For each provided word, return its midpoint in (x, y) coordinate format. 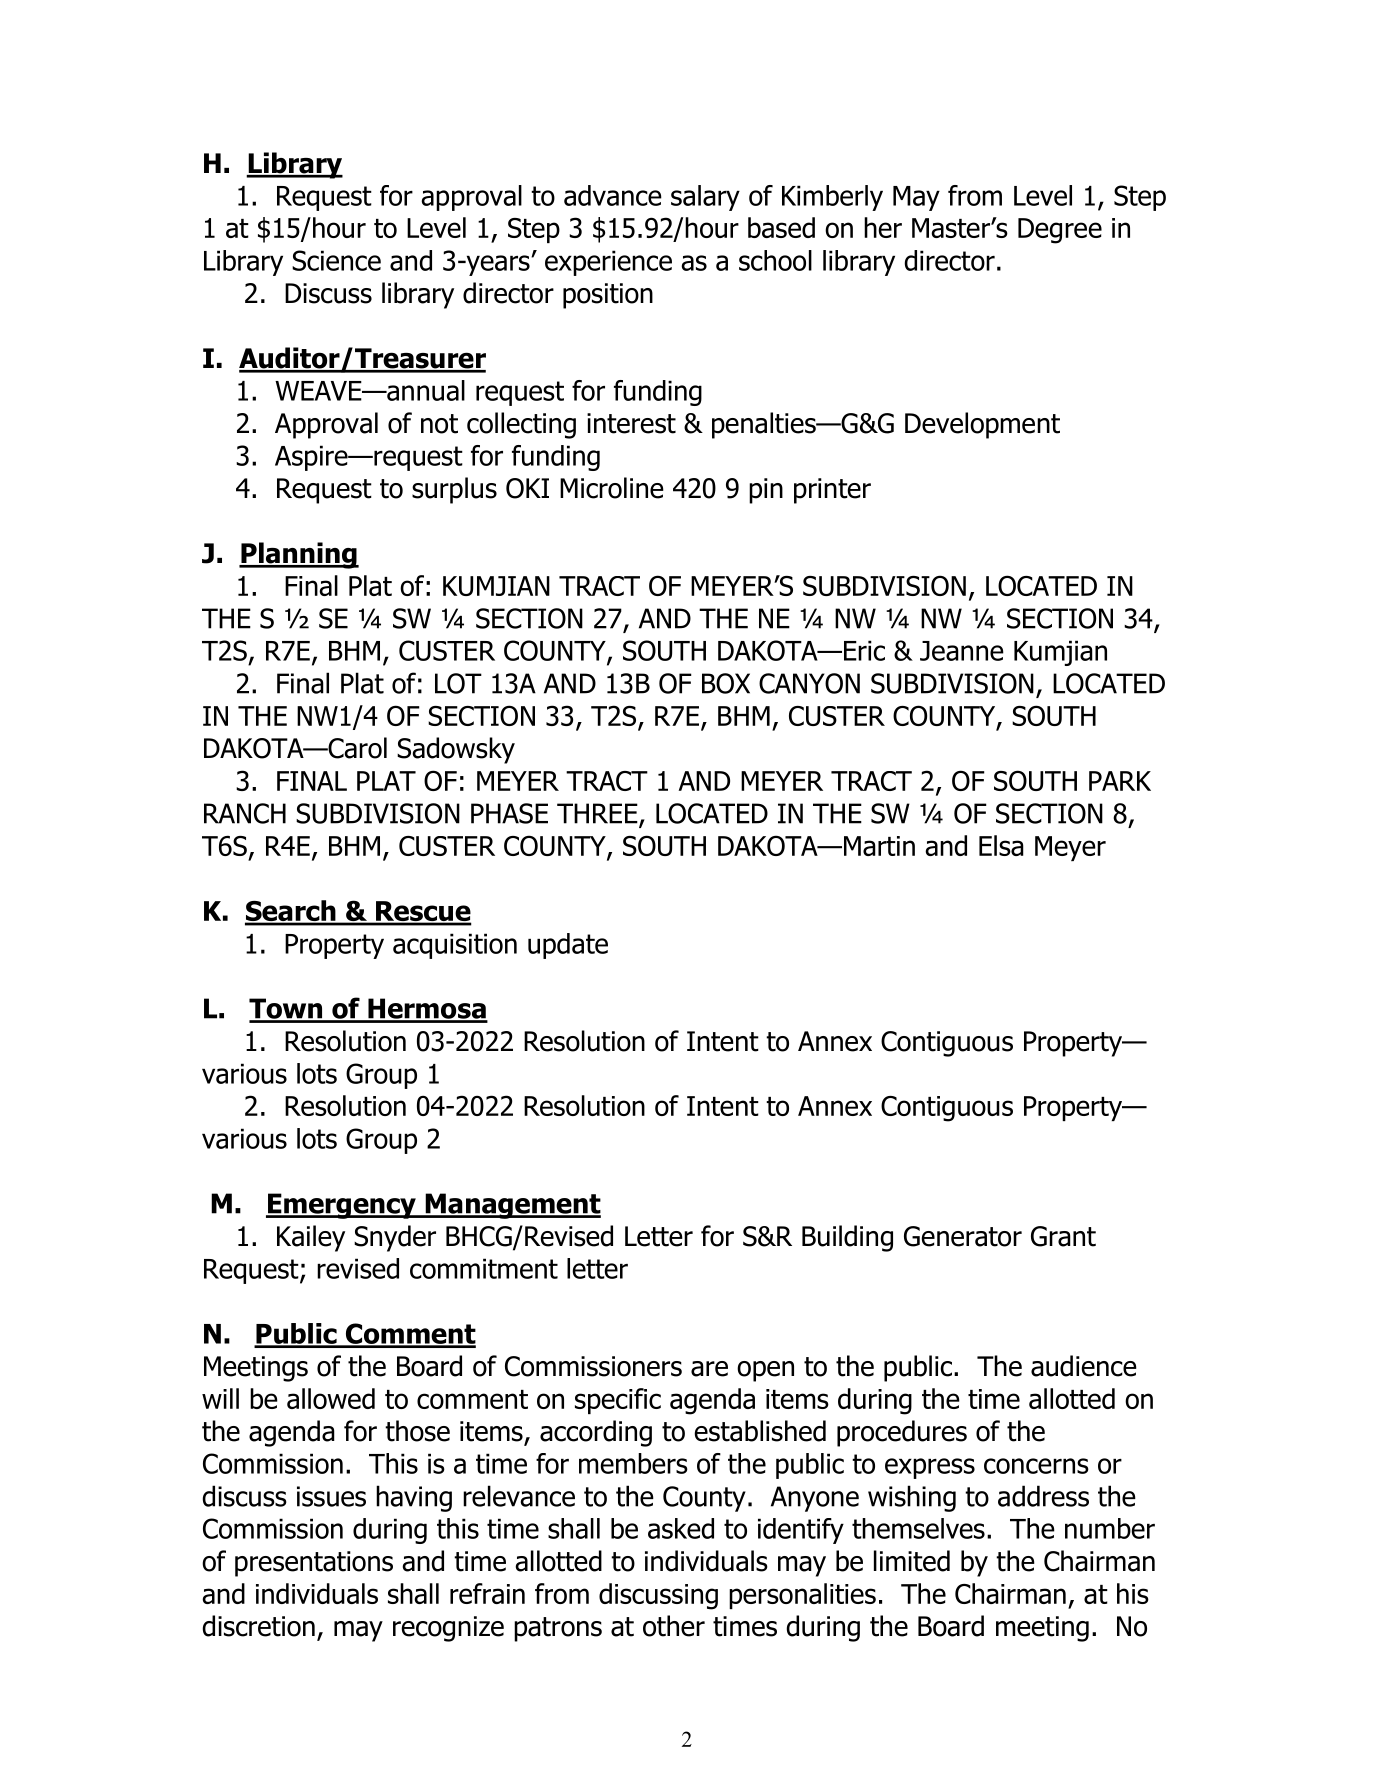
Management (512, 1206)
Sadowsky (456, 750)
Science (336, 260)
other (674, 1626)
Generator (963, 1236)
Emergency (342, 1206)
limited (912, 1561)
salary (705, 198)
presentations (314, 1564)
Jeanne (962, 651)
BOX (726, 683)
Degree (1060, 231)
